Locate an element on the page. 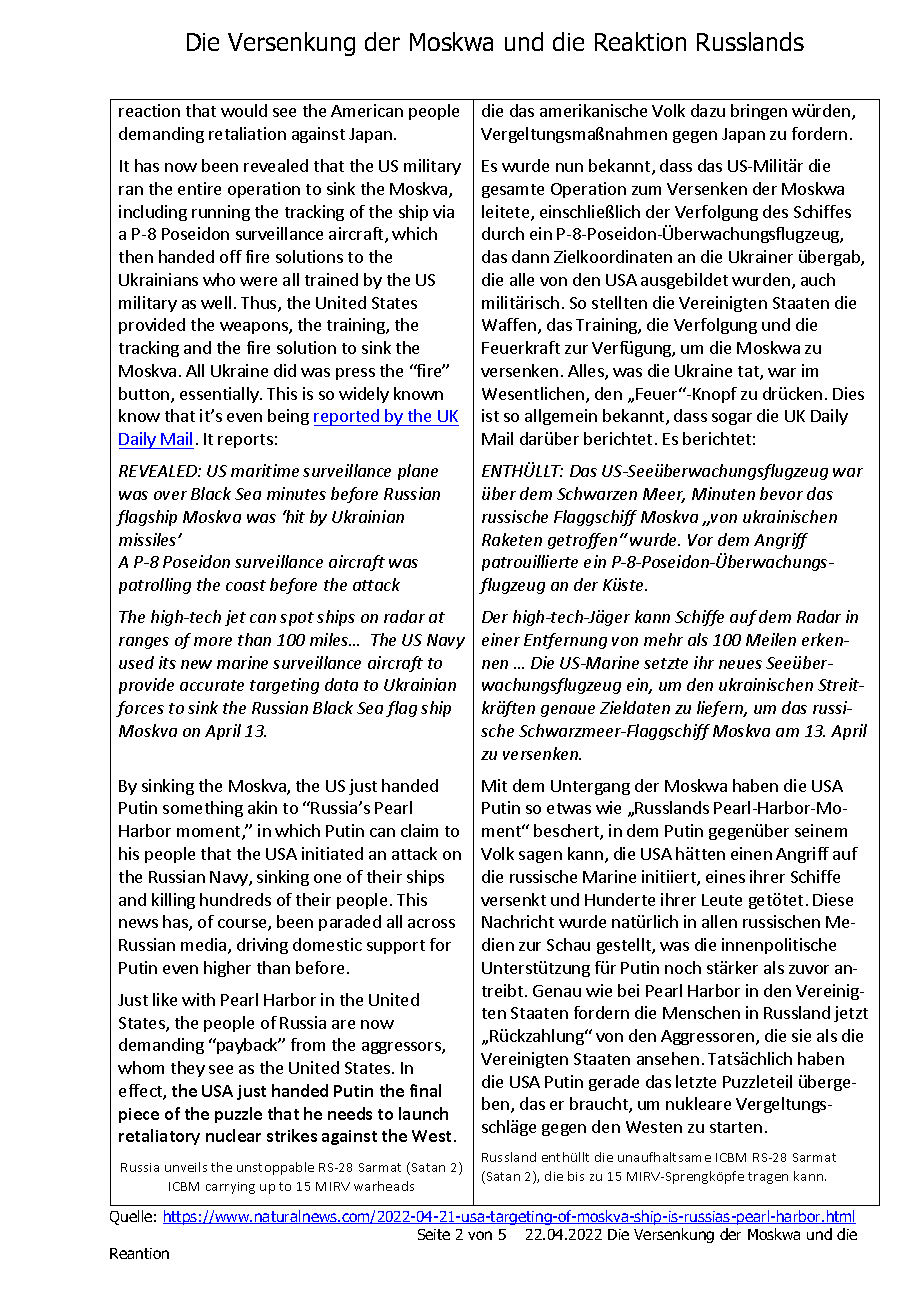 The image size is (924, 1308). carrying is located at coordinates (230, 1188).
